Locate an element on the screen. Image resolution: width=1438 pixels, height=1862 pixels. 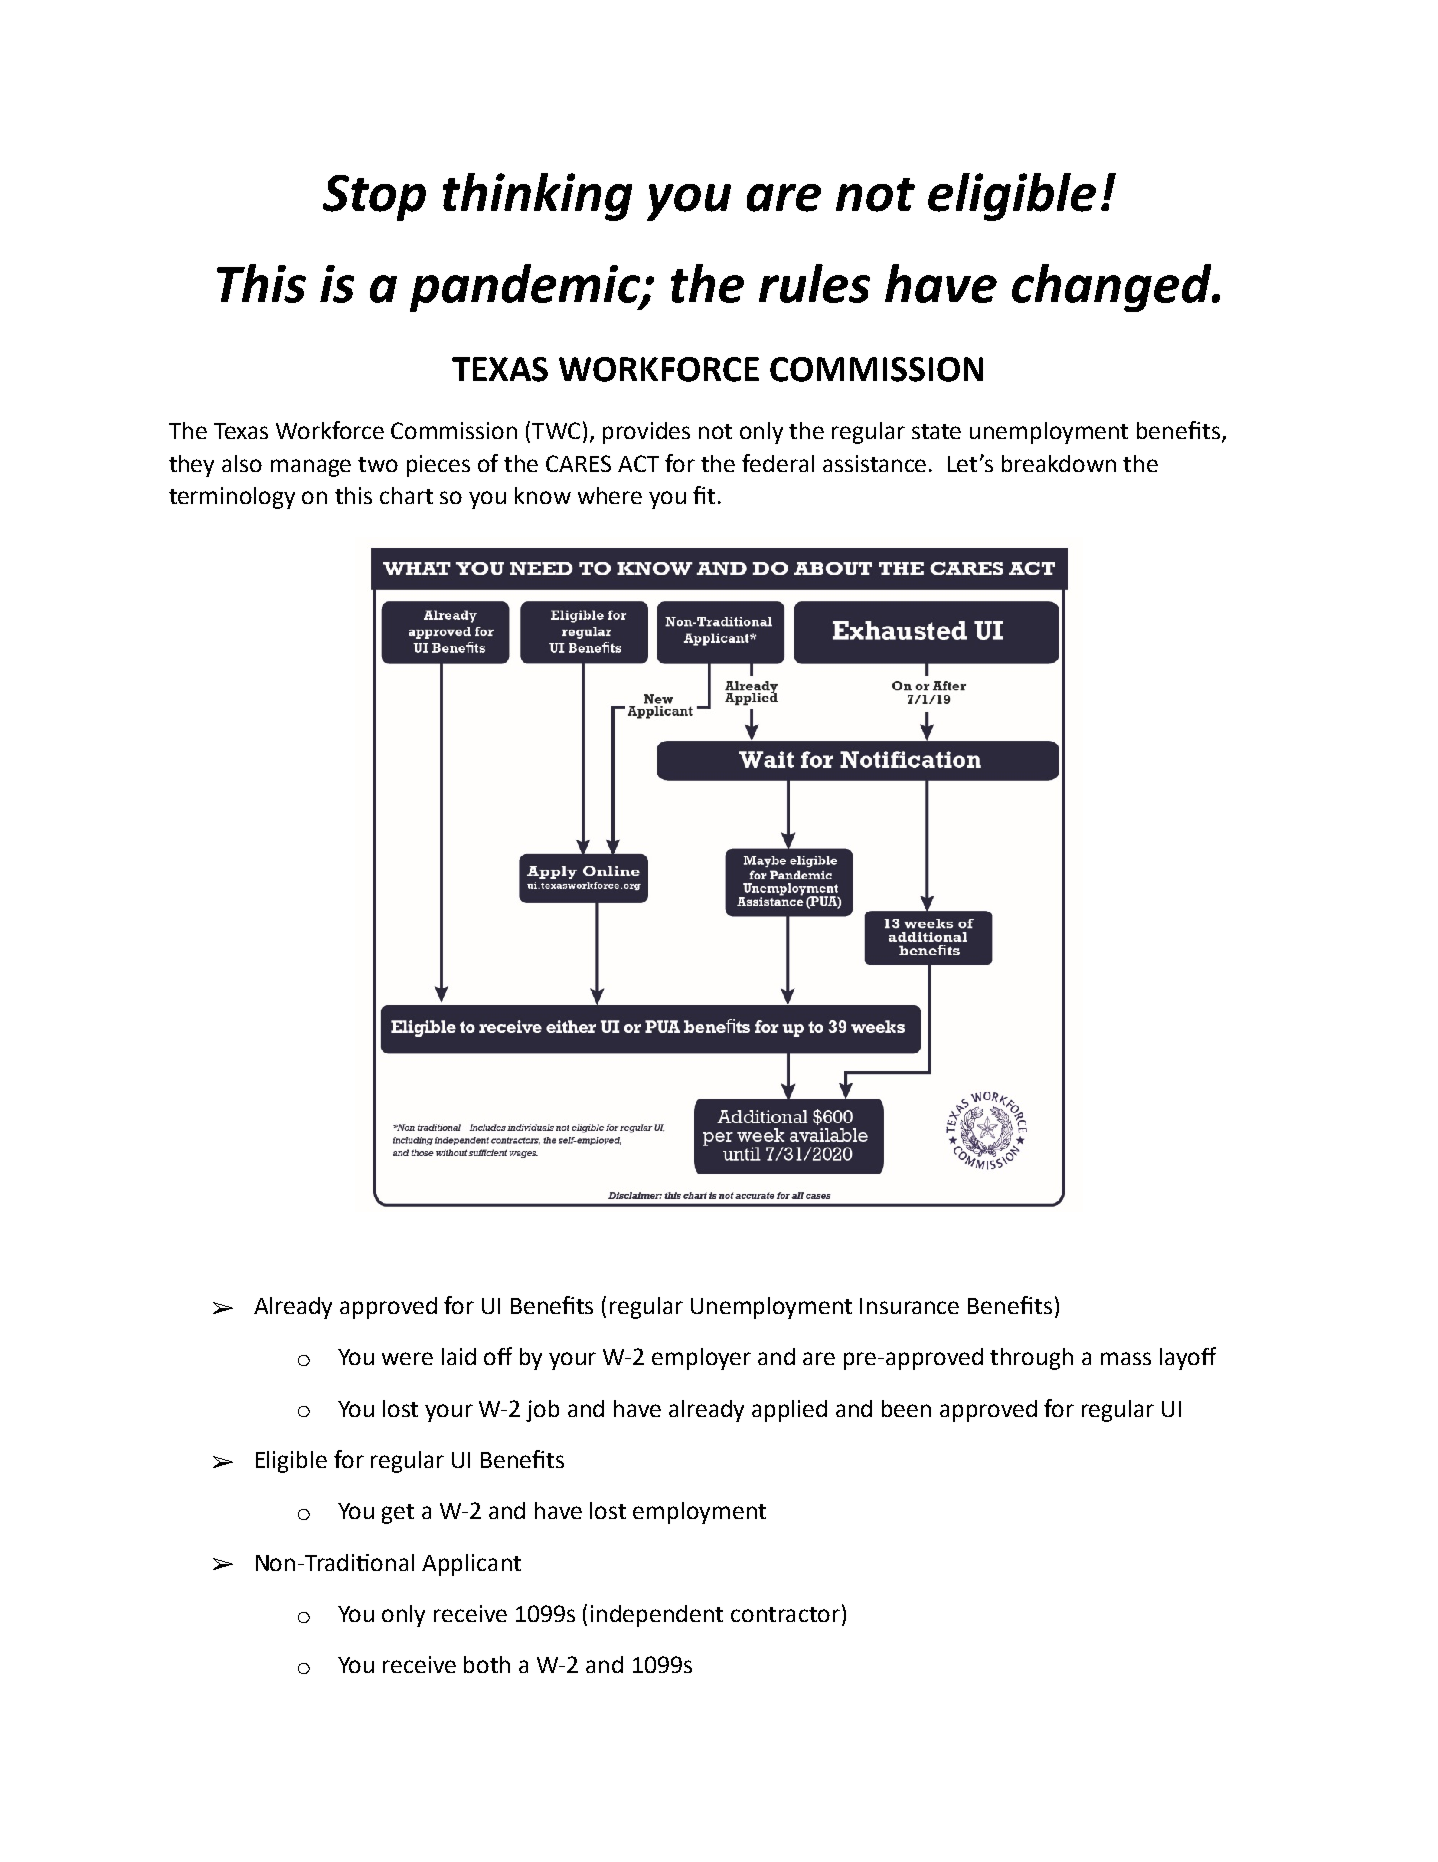
laid is located at coordinates (459, 1356).
